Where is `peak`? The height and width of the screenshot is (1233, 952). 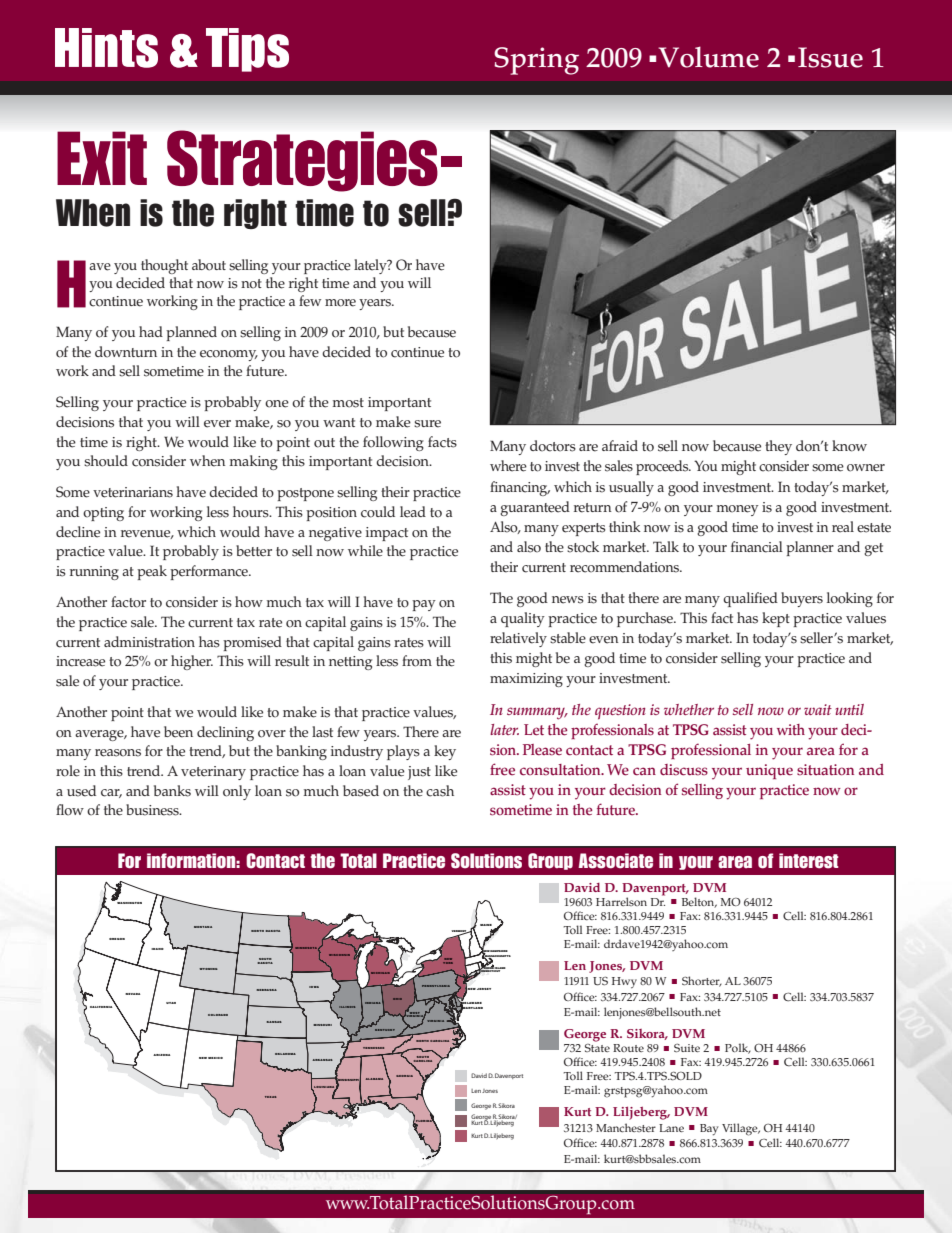
peak is located at coordinates (152, 572).
